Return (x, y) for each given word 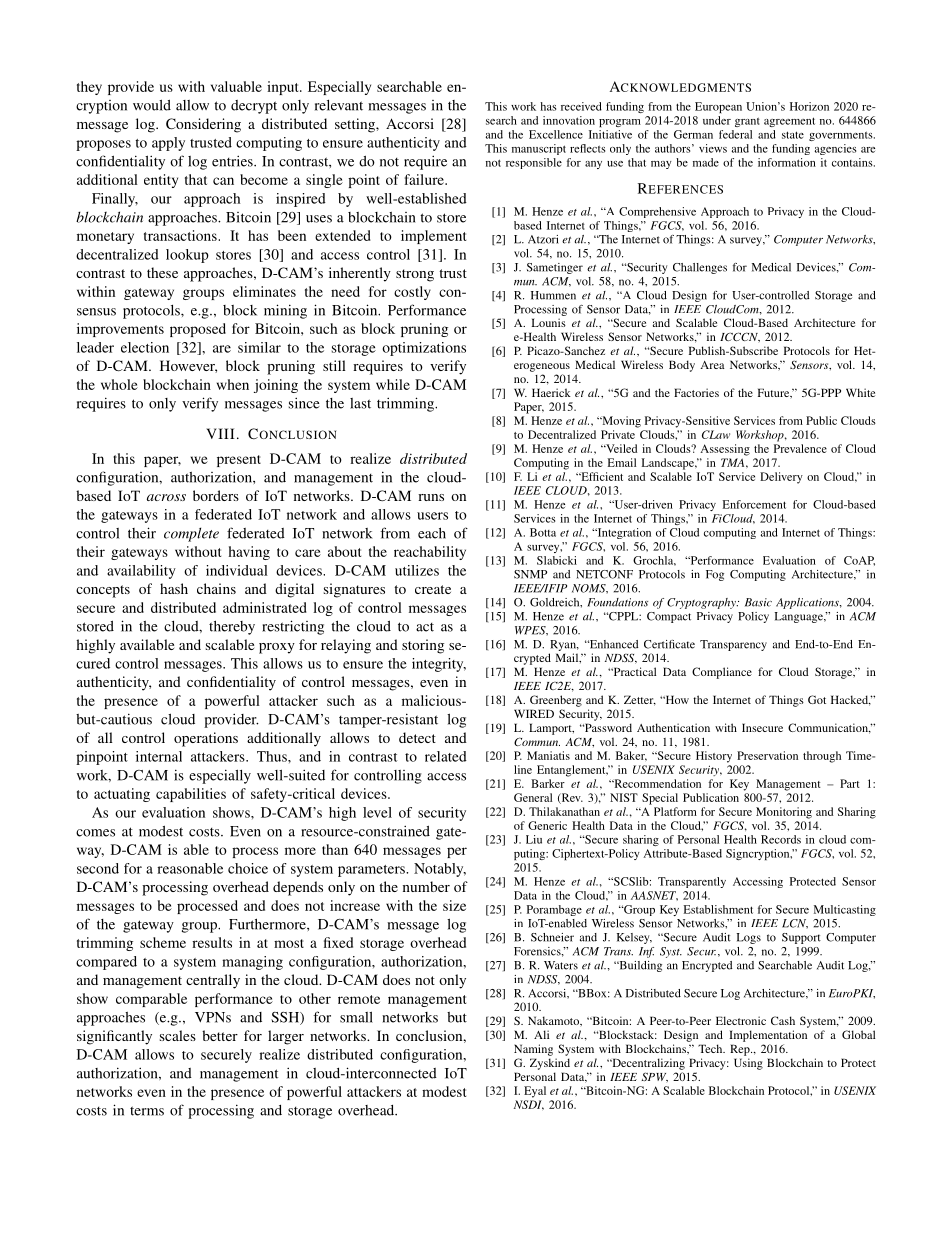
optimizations (424, 349)
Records (781, 839)
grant (747, 122)
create (433, 589)
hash (174, 588)
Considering (203, 125)
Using (748, 1064)
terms (147, 1111)
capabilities (191, 795)
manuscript (539, 149)
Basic (758, 602)
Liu (534, 839)
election (145, 347)
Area (712, 365)
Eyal (535, 1092)
